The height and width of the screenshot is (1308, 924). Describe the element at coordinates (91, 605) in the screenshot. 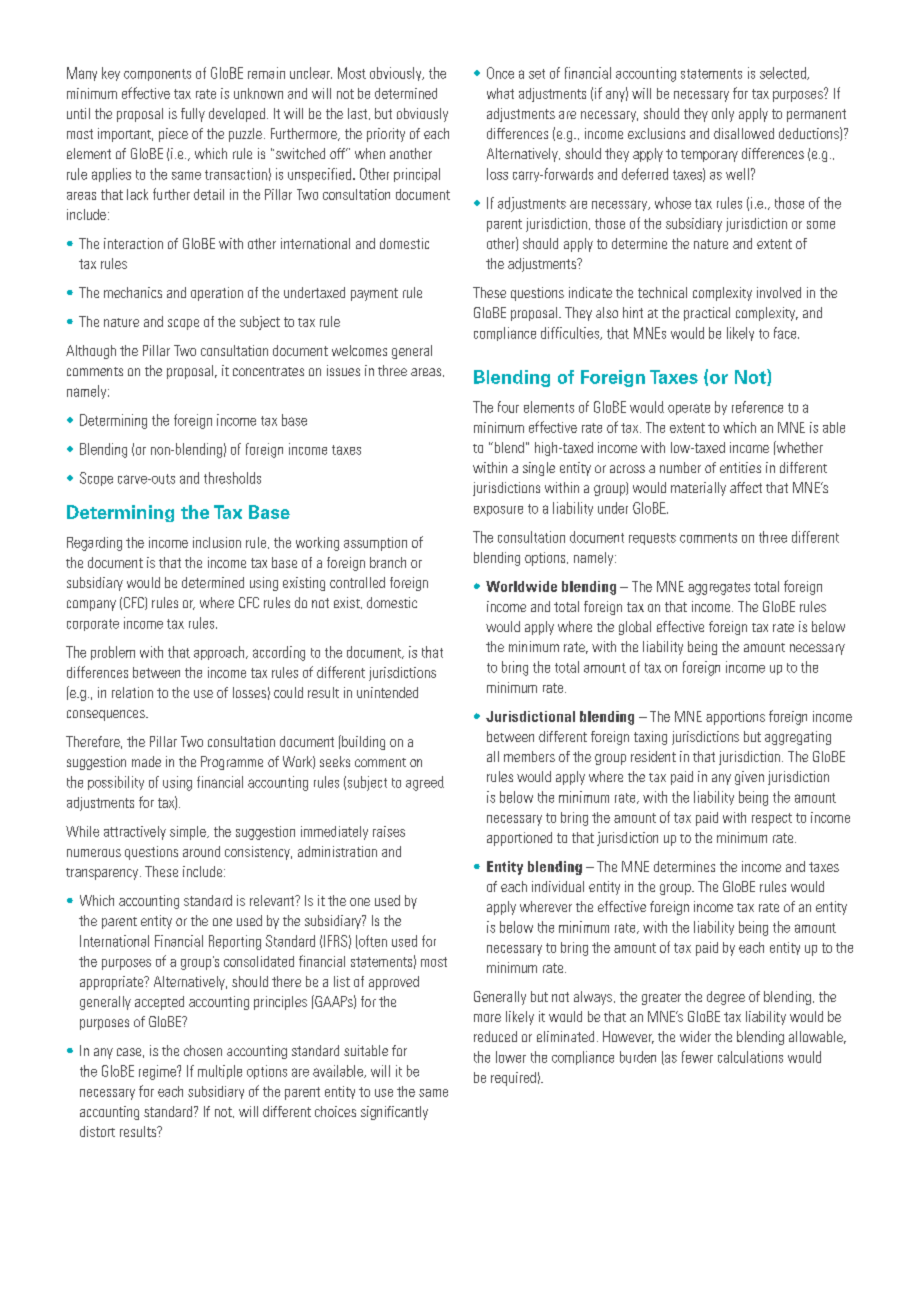

I see `company` at that location.
